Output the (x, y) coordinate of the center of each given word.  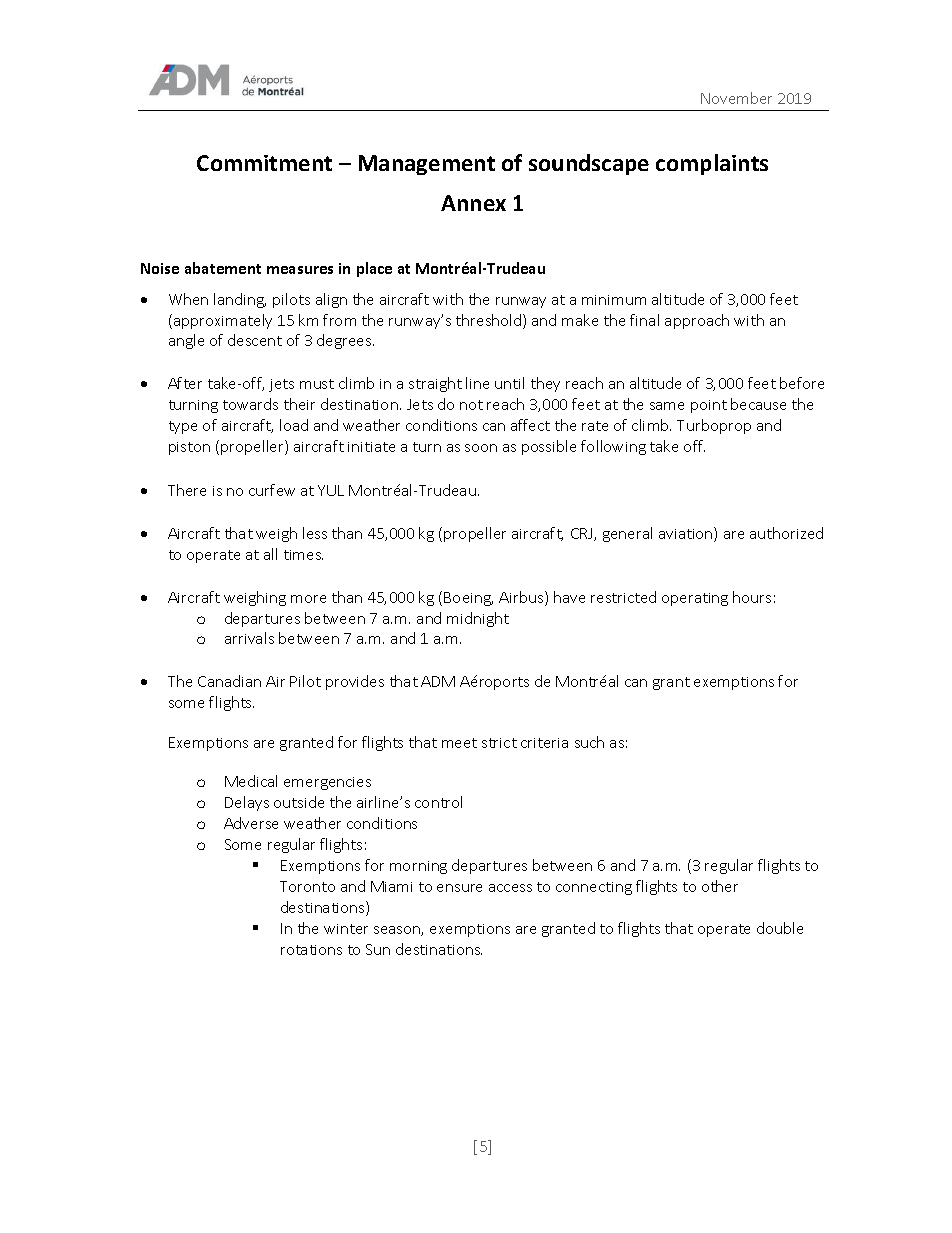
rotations (311, 950)
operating (695, 599)
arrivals (249, 638)
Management (427, 165)
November (736, 98)
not (471, 405)
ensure (459, 888)
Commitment (264, 163)
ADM (438, 681)
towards (250, 404)
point (709, 406)
